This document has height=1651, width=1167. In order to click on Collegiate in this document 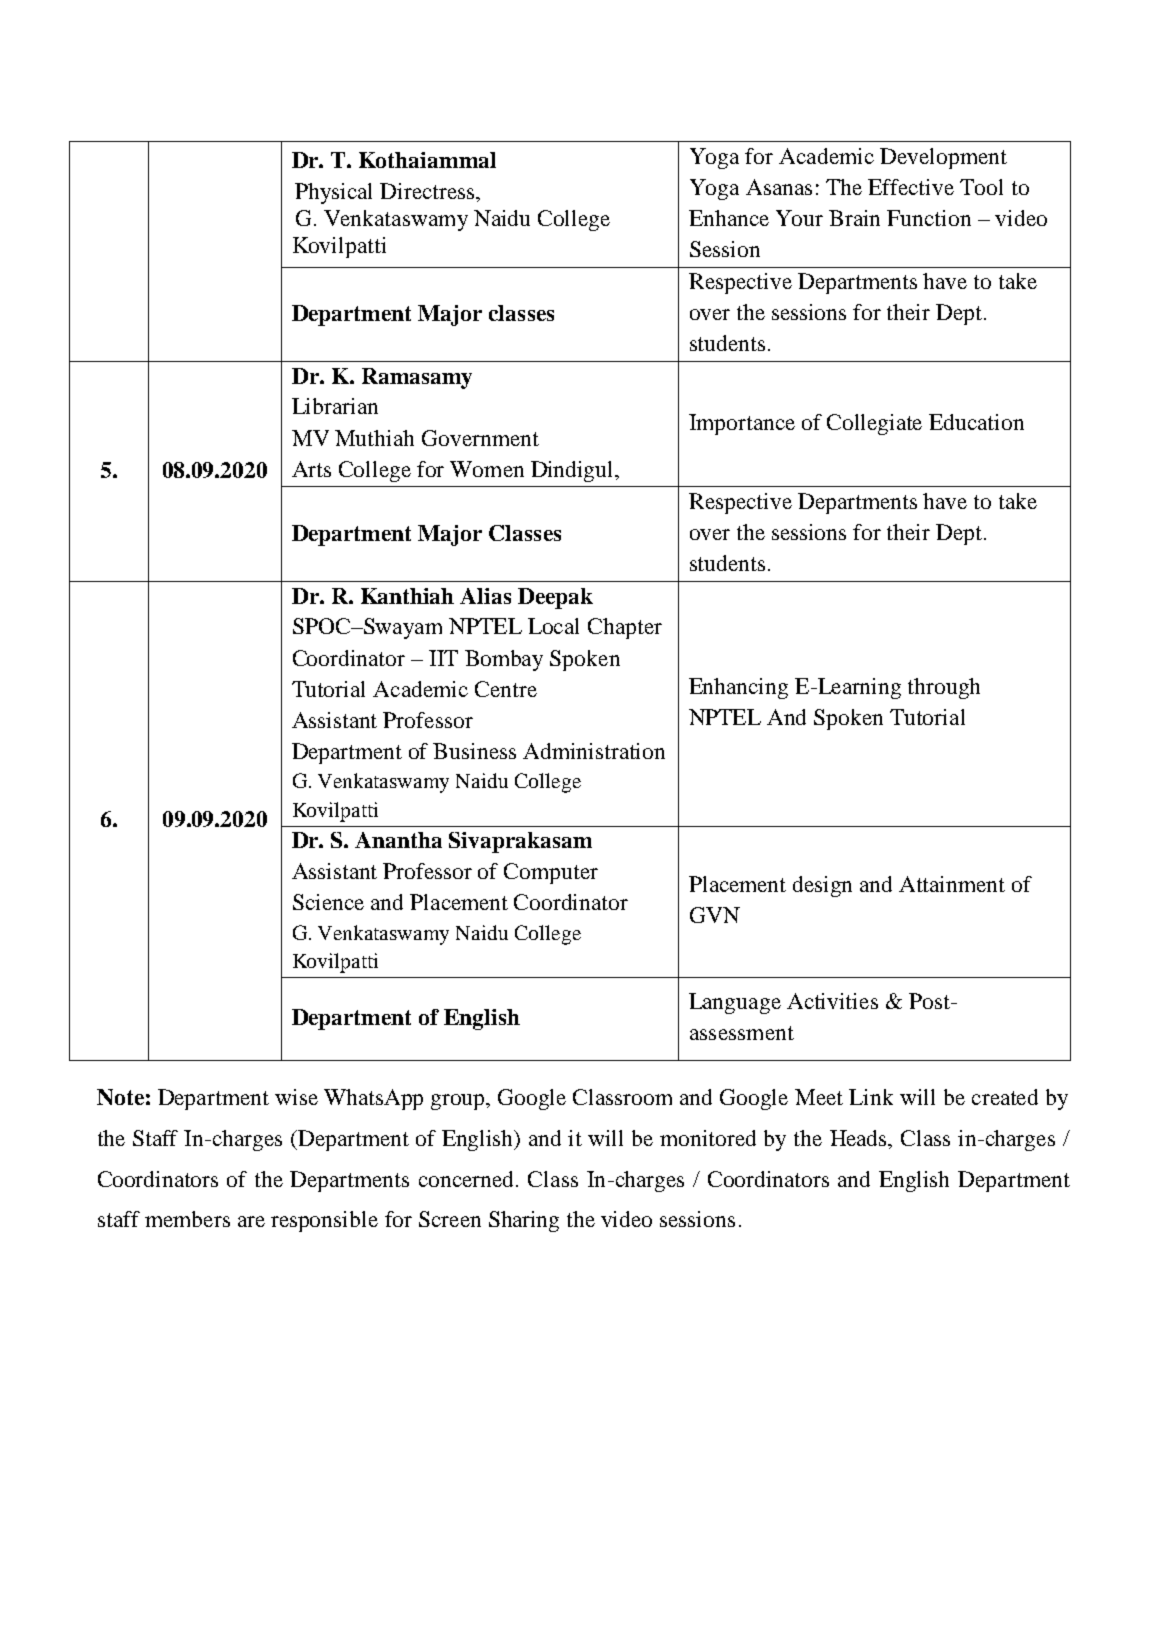, I will do `click(874, 424)`.
